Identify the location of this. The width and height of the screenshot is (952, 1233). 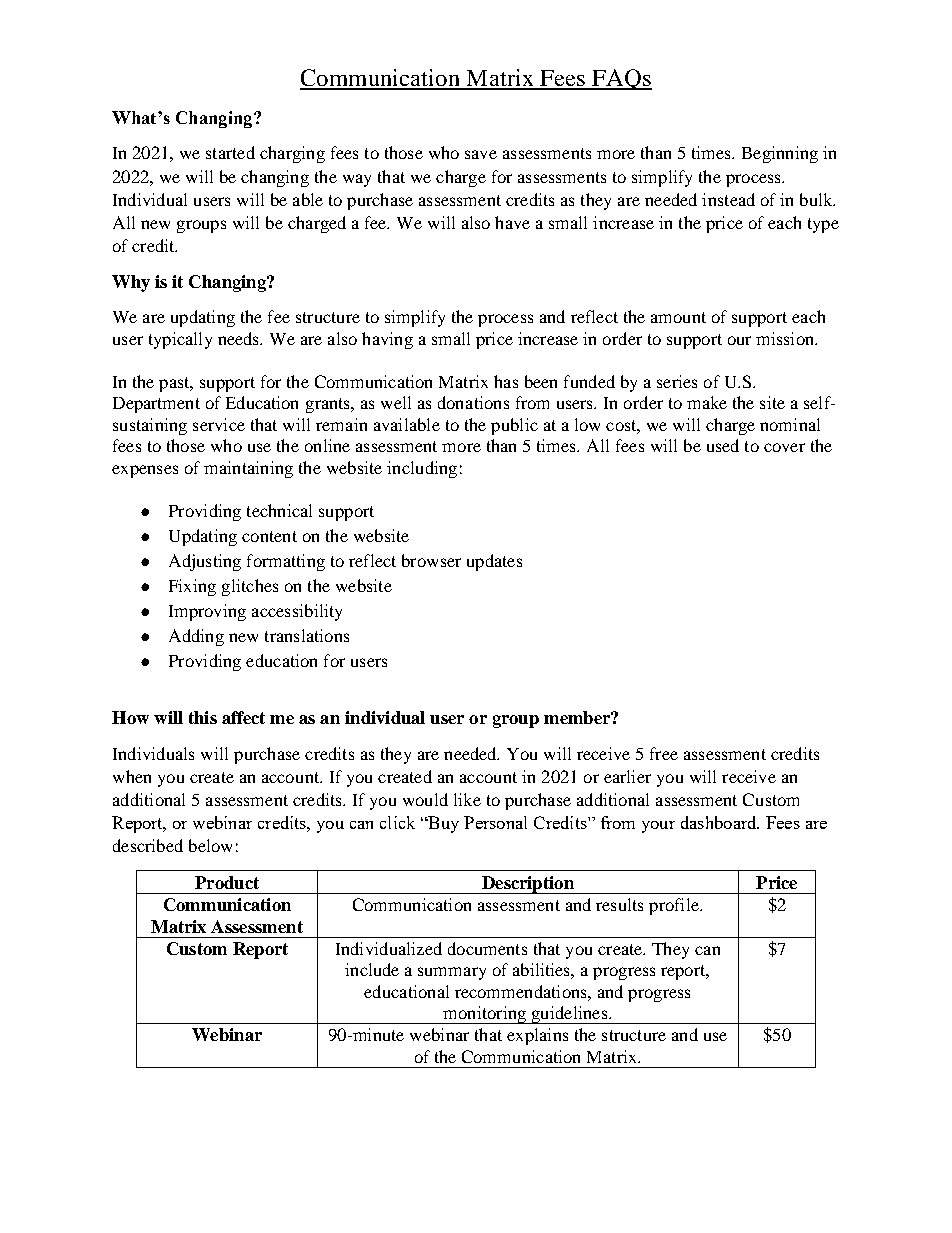
(203, 717).
